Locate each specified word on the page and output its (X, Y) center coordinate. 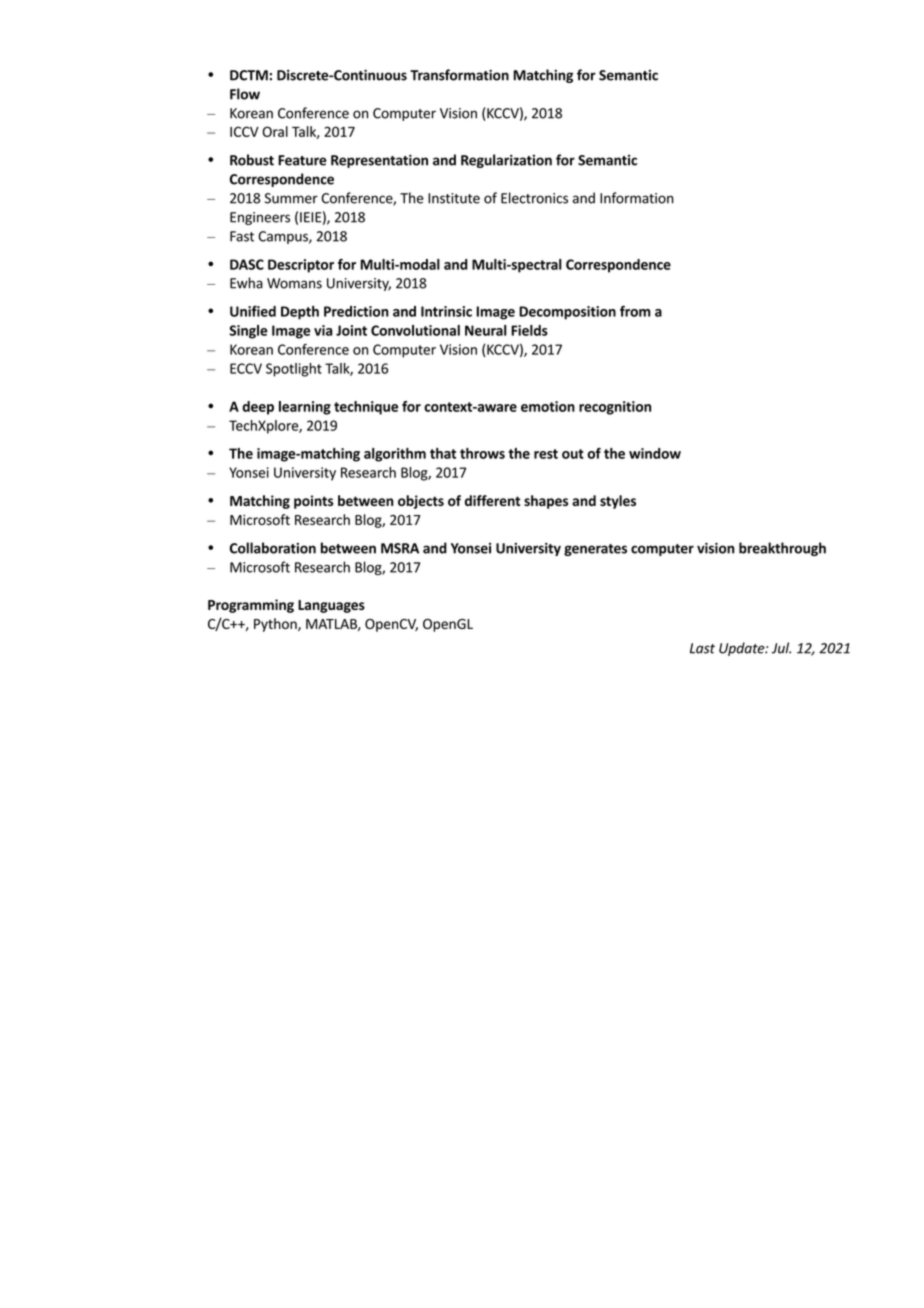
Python (276, 625)
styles (618, 502)
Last (702, 648)
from (635, 311)
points (313, 502)
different (493, 500)
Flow (245, 94)
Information (637, 198)
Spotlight (294, 370)
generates (595, 550)
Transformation (459, 75)
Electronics (534, 198)
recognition (615, 408)
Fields (529, 330)
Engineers (260, 218)
